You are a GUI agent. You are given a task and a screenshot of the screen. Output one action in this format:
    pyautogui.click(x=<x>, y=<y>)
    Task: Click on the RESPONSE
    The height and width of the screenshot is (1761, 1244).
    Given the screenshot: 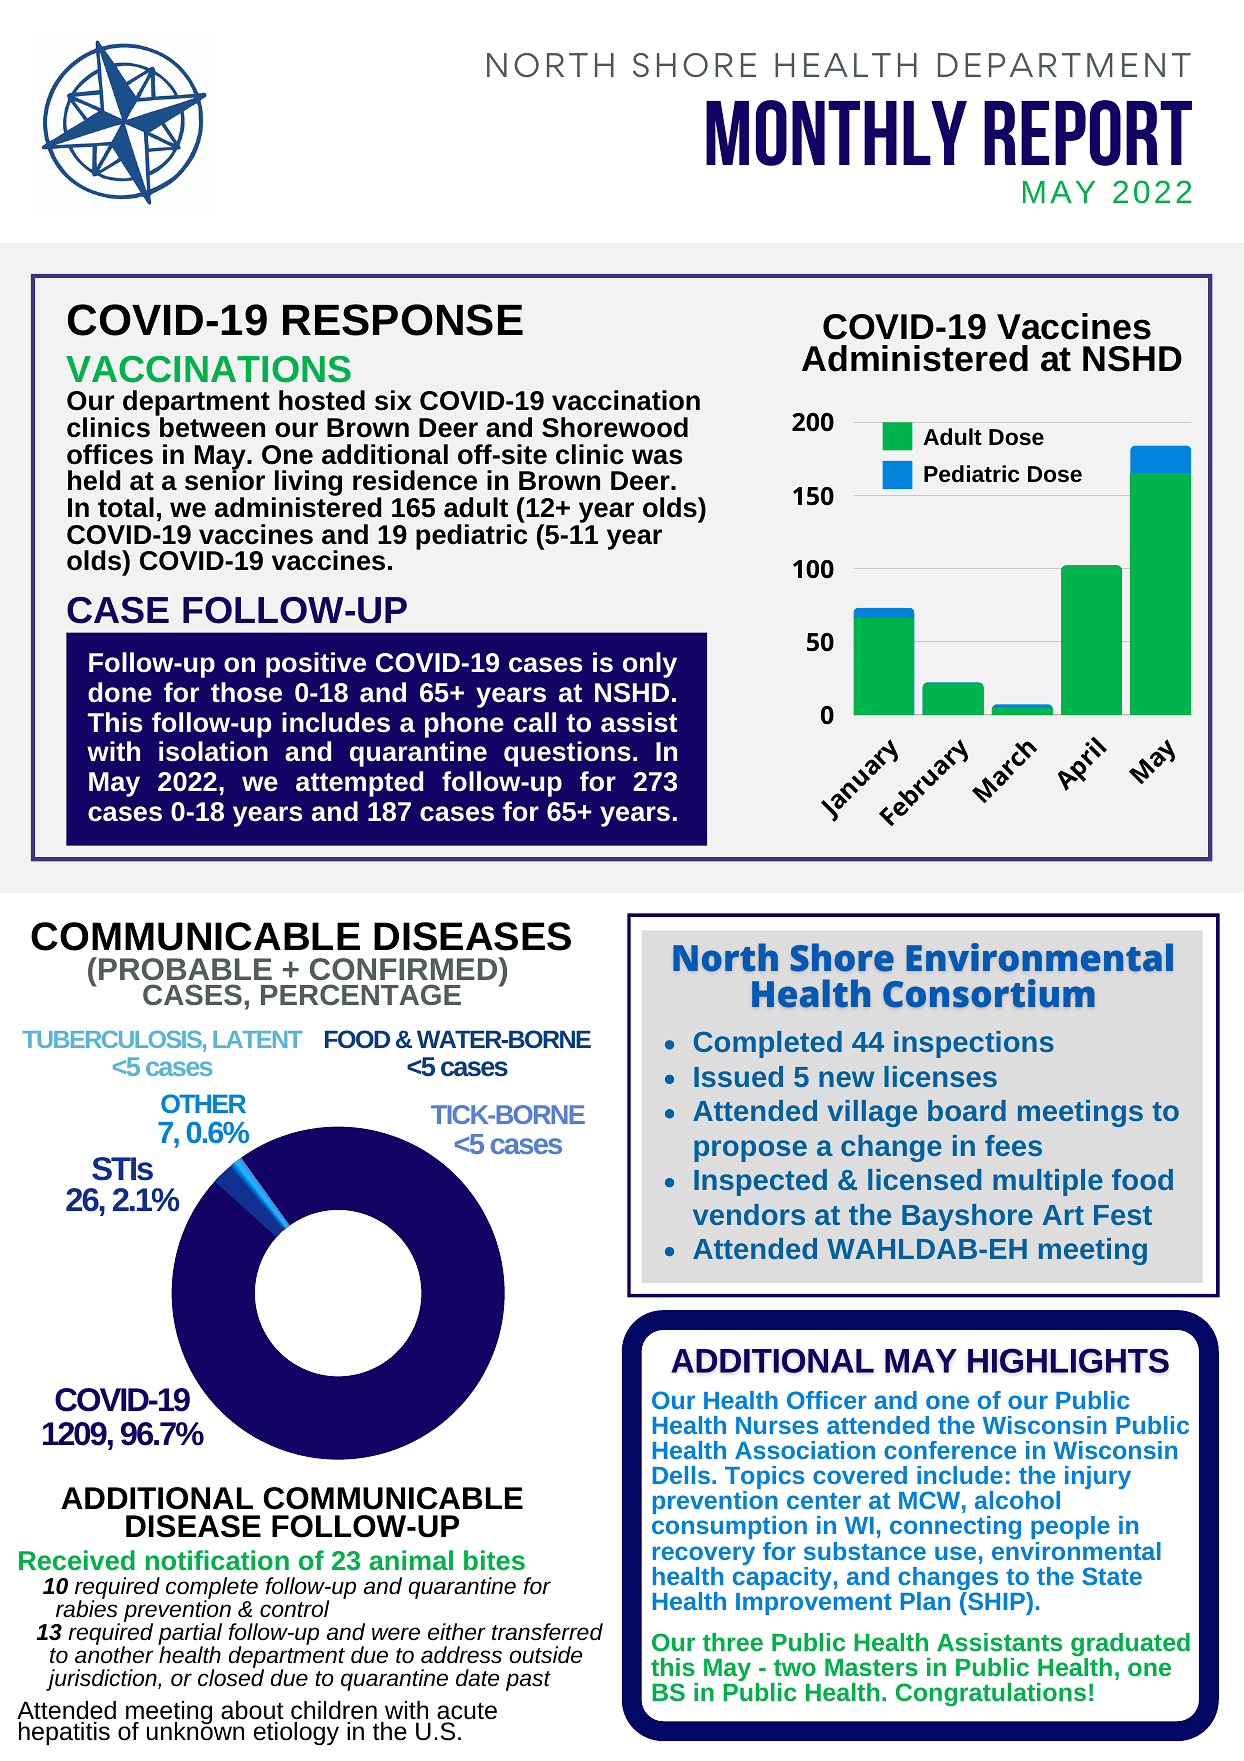 What is the action you would take?
    pyautogui.click(x=403, y=320)
